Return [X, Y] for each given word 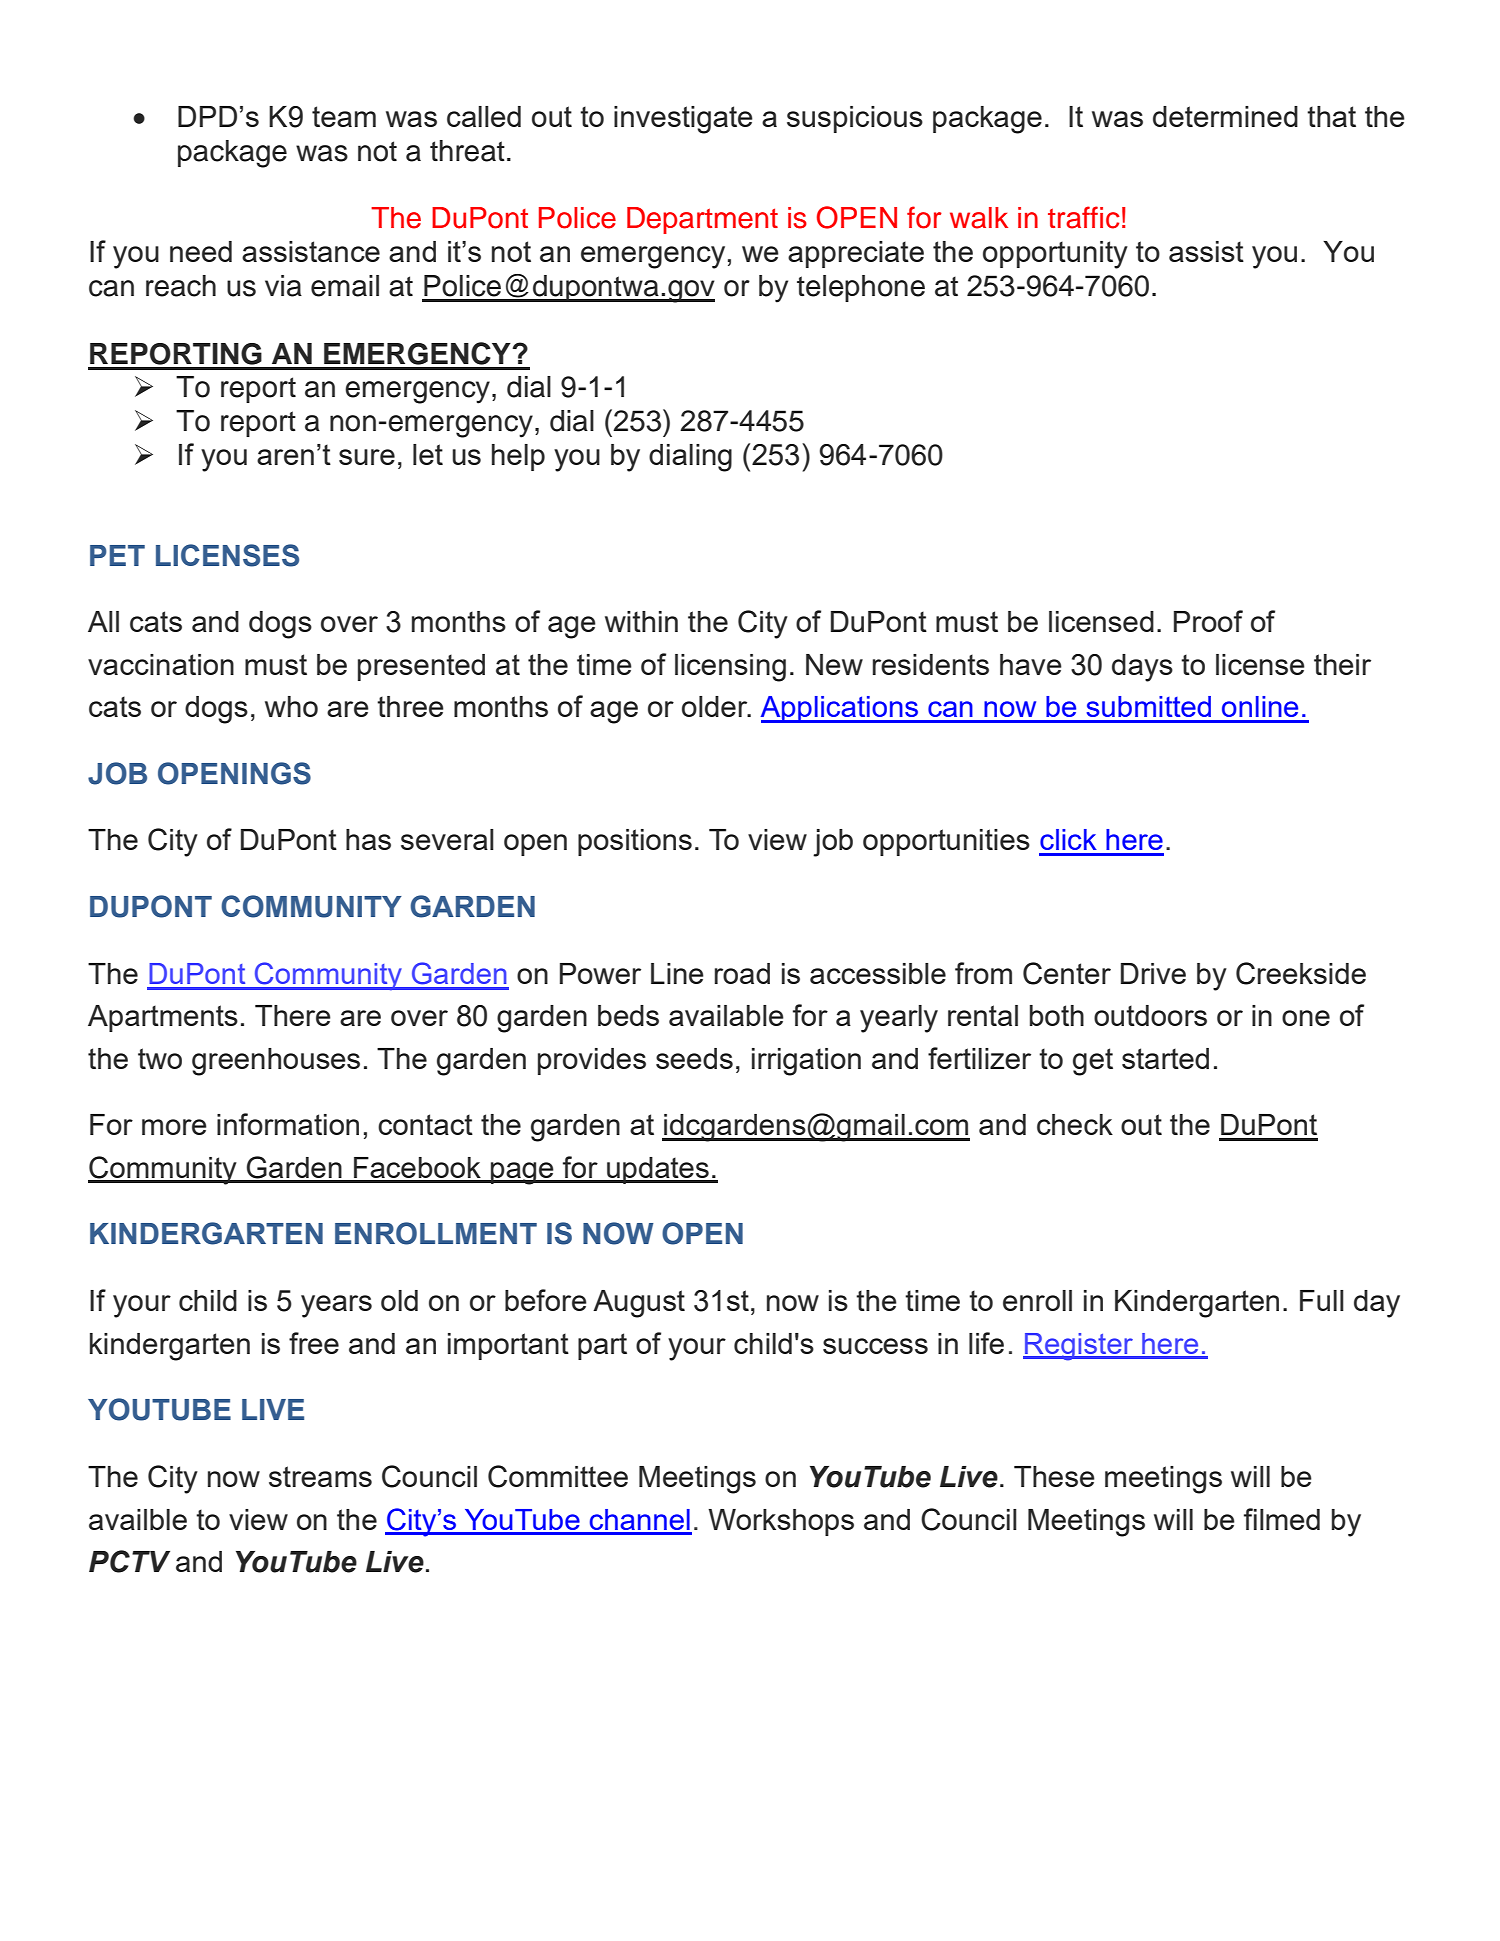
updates [658, 1170]
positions [635, 842]
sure [367, 457]
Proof [1208, 621]
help [518, 457]
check [1075, 1124]
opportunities [946, 842]
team [344, 116]
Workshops [781, 1522]
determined [1225, 116]
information [288, 1124]
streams [320, 1476]
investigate [683, 120]
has [368, 839]
